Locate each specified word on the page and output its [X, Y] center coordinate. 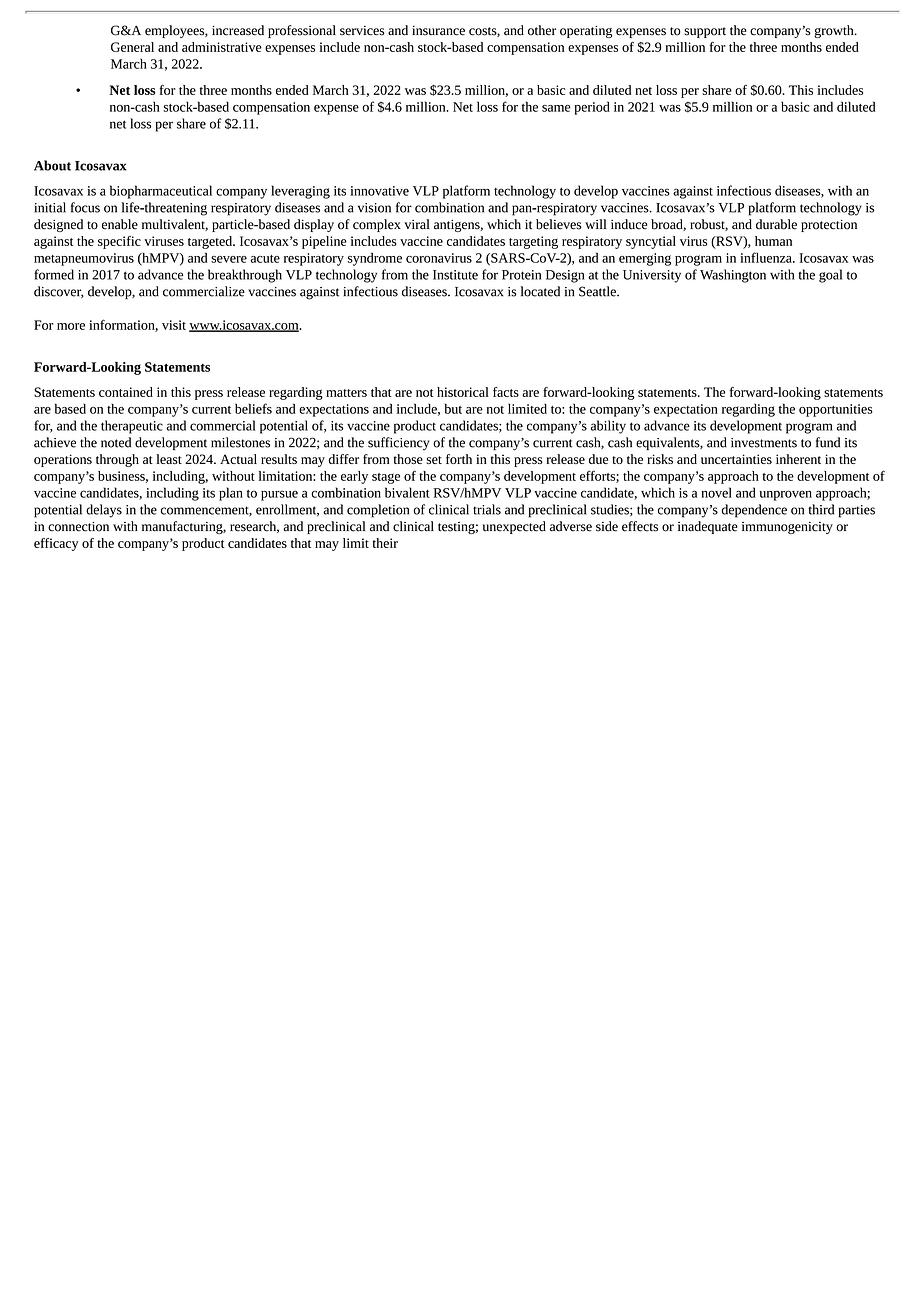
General [132, 47]
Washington [733, 276]
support [705, 32]
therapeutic [132, 427]
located [540, 291]
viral [417, 224]
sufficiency [399, 443]
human [773, 241]
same [556, 108]
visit [174, 325]
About [52, 165]
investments [764, 443]
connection [78, 527]
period [592, 108]
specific [119, 242]
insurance [438, 30]
